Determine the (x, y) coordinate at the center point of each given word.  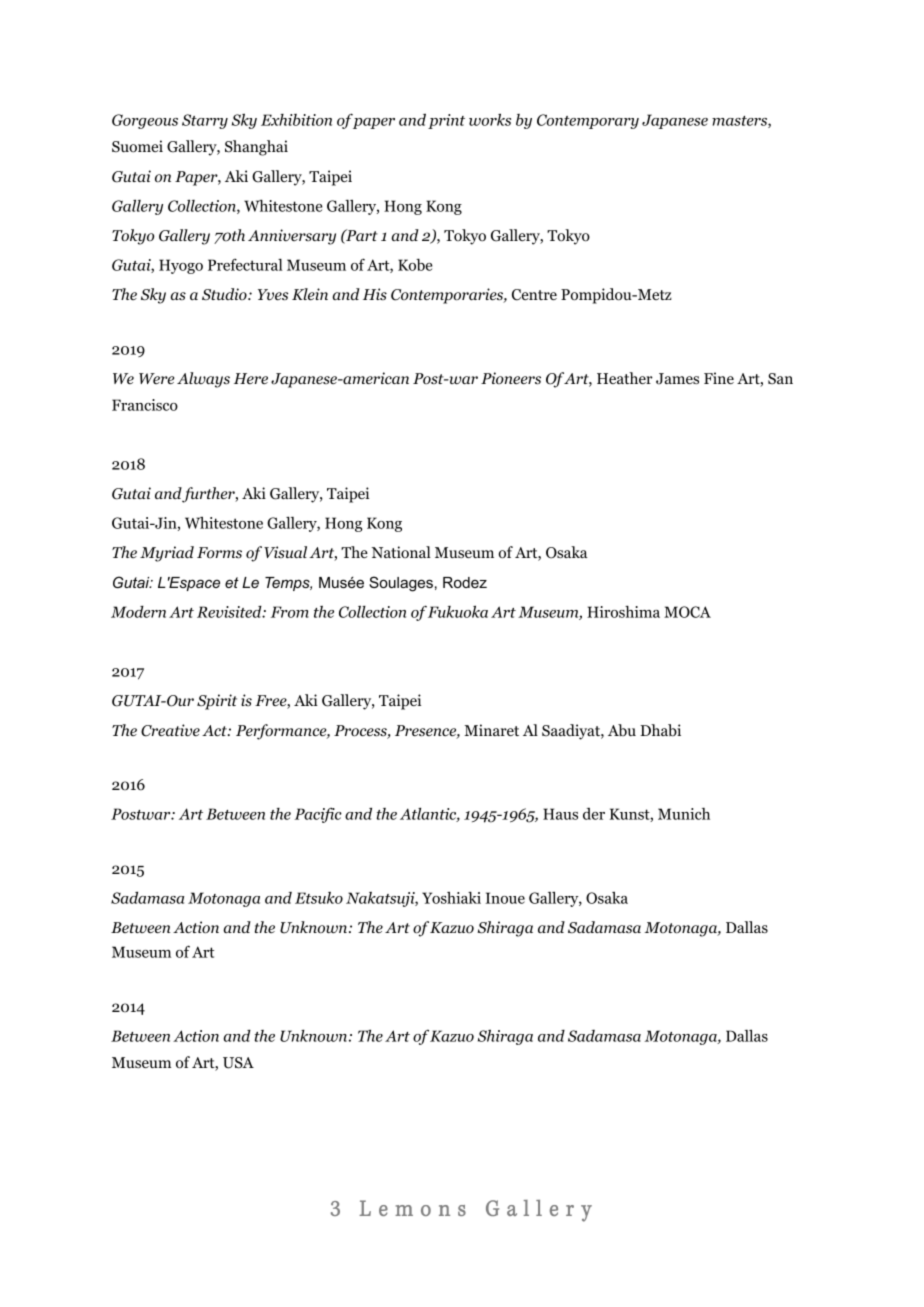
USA (238, 1063)
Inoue (505, 898)
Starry (205, 121)
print (446, 121)
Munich (684, 814)
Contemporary (588, 121)
